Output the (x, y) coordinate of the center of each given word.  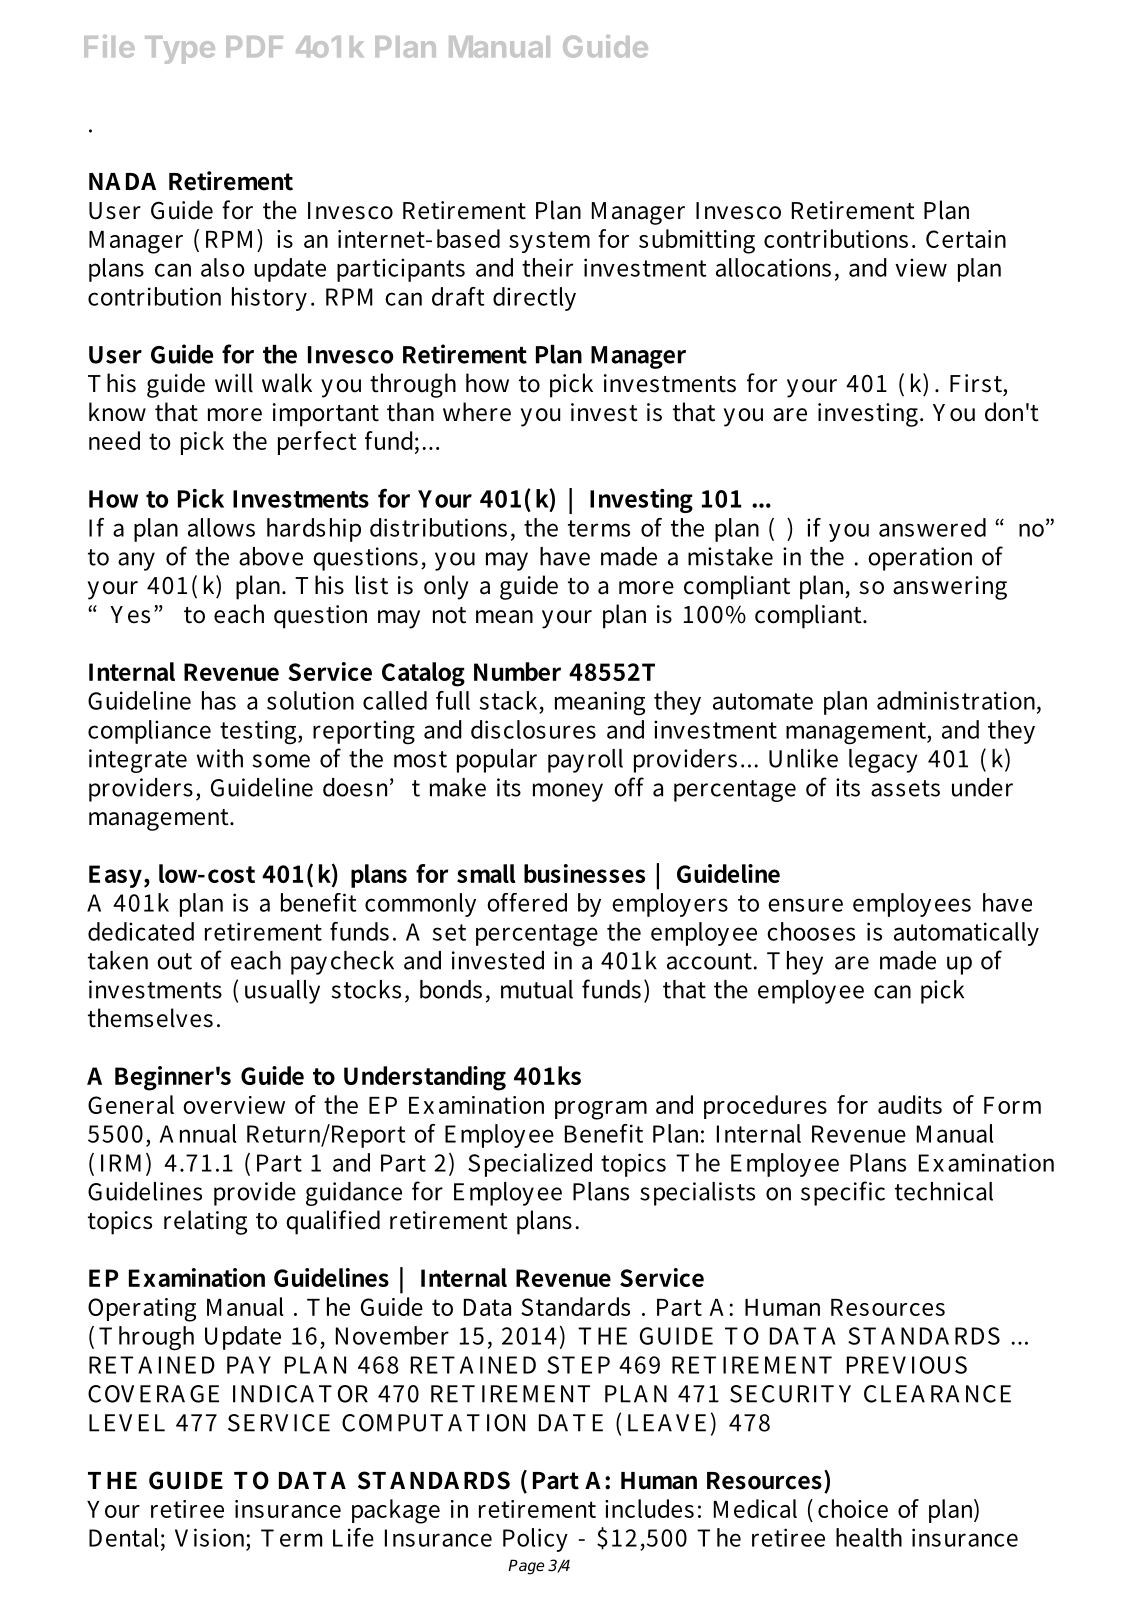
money (568, 792)
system (549, 242)
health (869, 1537)
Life (353, 1537)
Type (180, 50)
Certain (966, 239)
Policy (535, 1540)
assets (905, 788)
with (220, 758)
